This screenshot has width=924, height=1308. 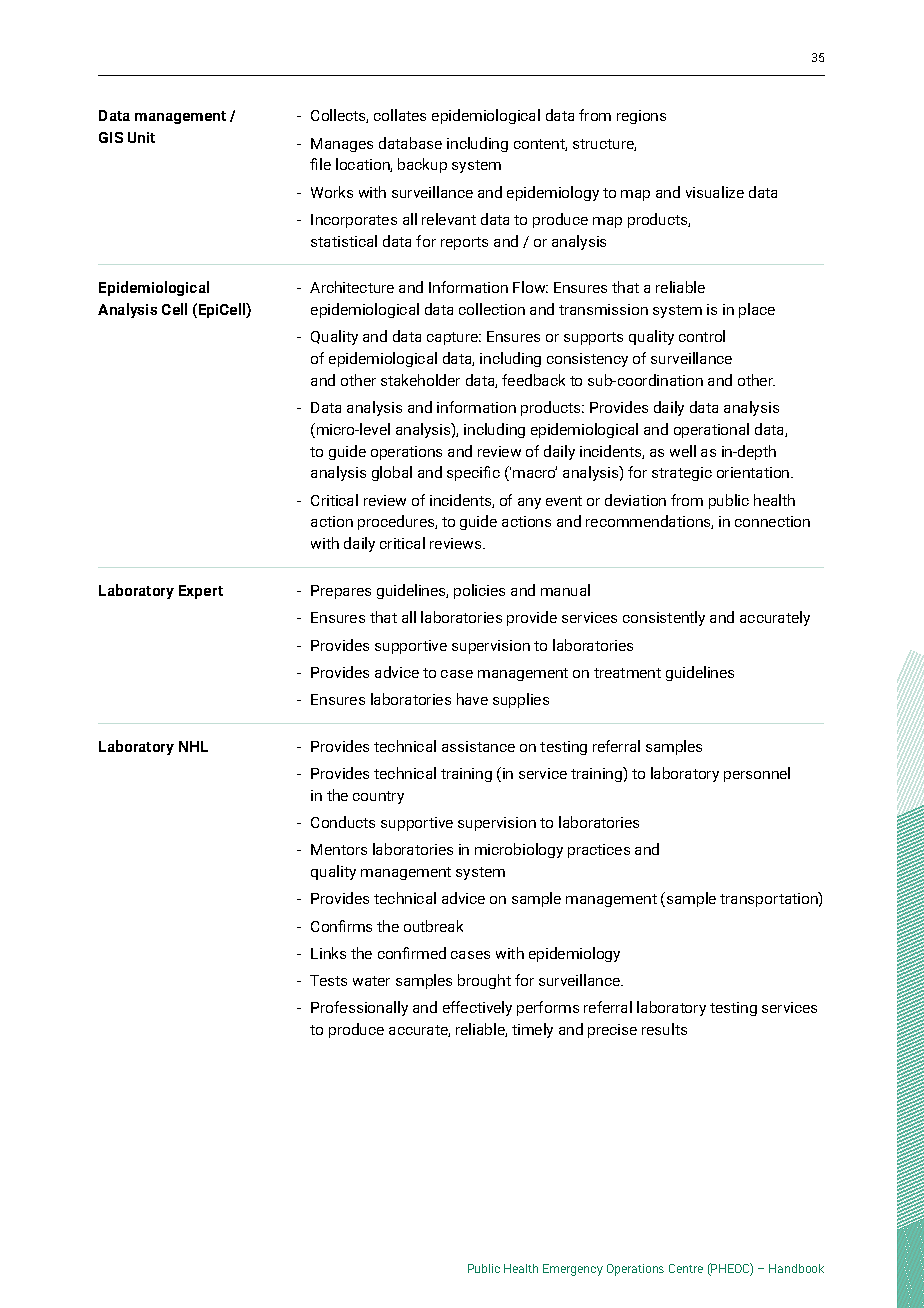 I want to click on Professionally, so click(x=359, y=1008).
